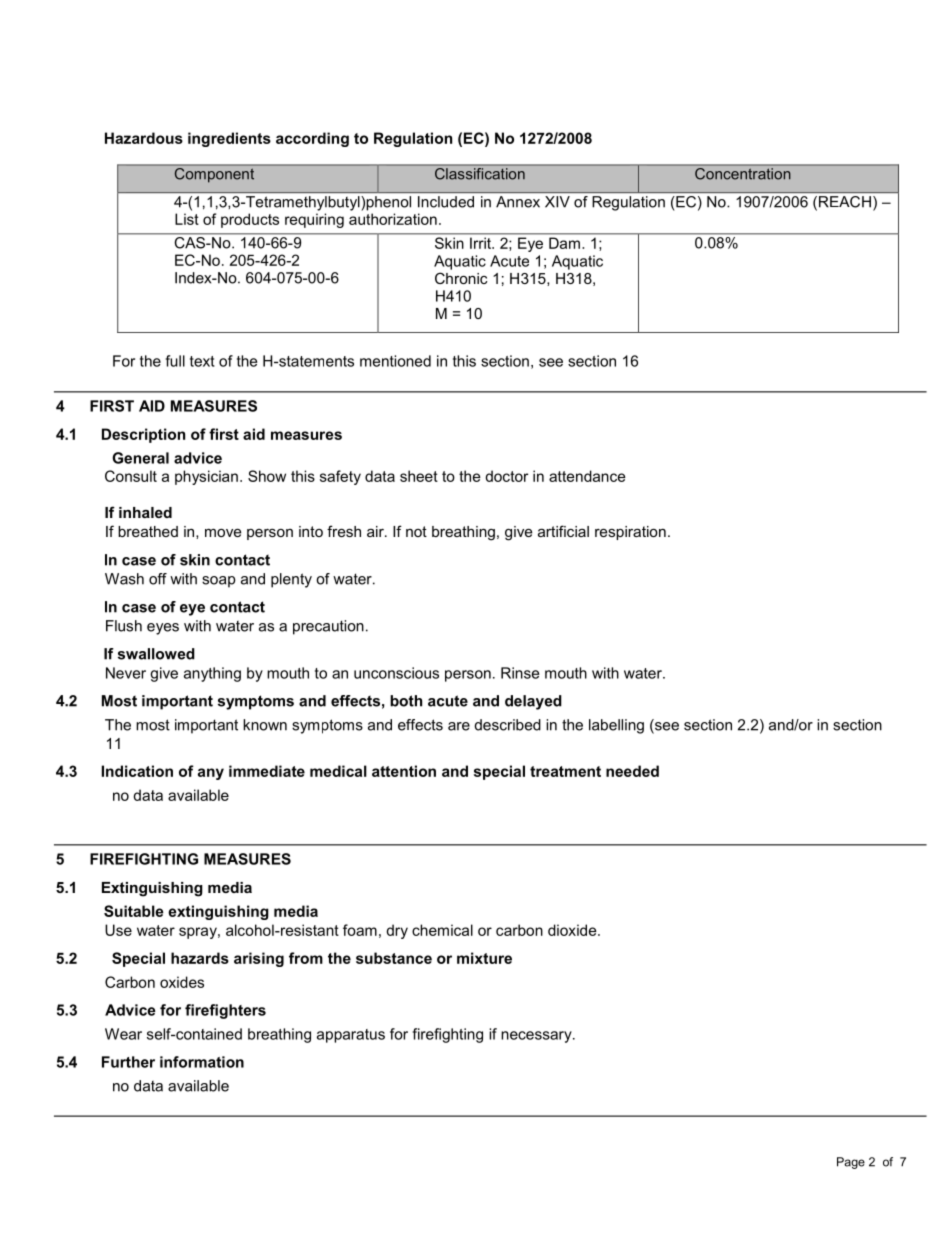  I want to click on Concentration, so click(742, 174).
